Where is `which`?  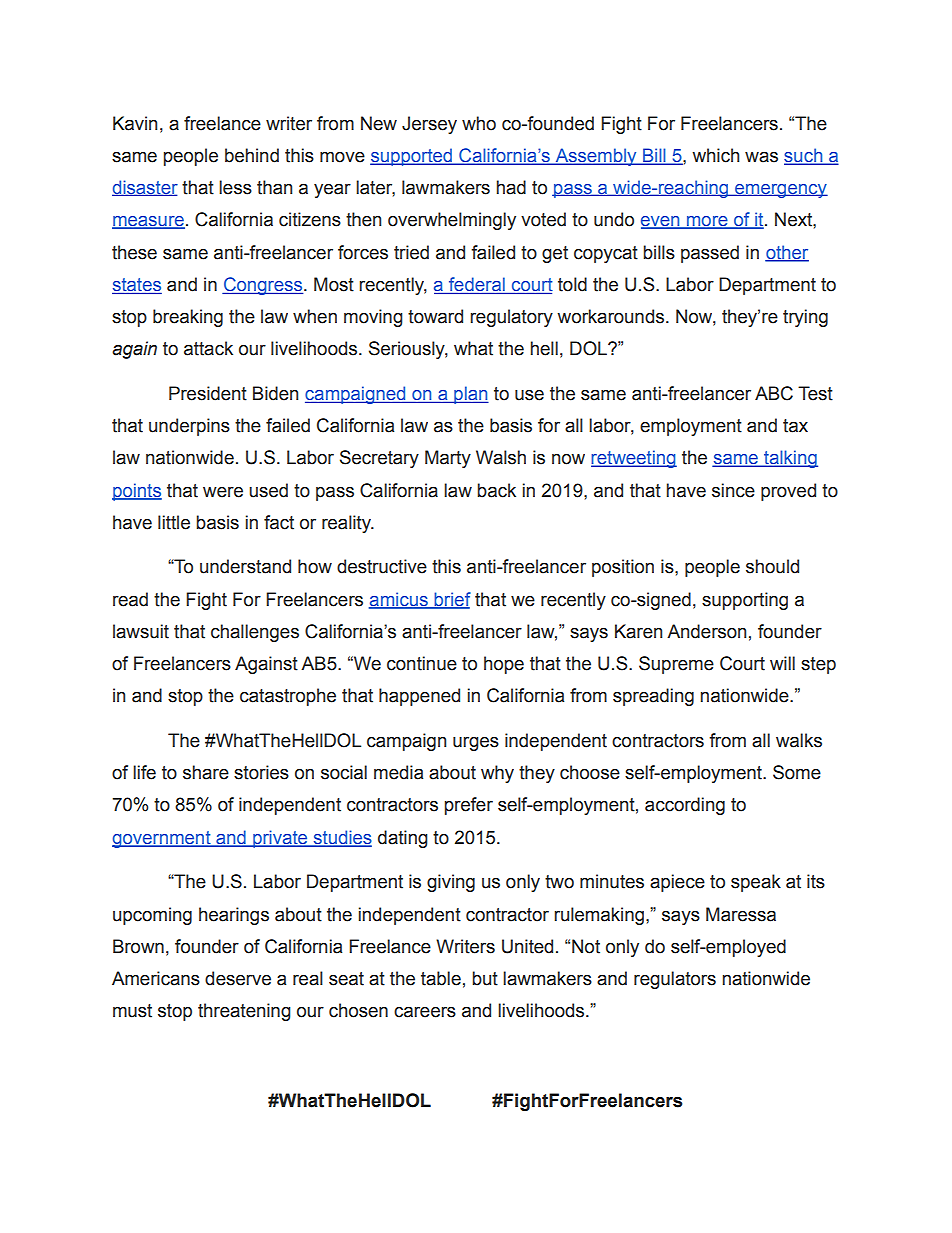
which is located at coordinates (715, 155).
